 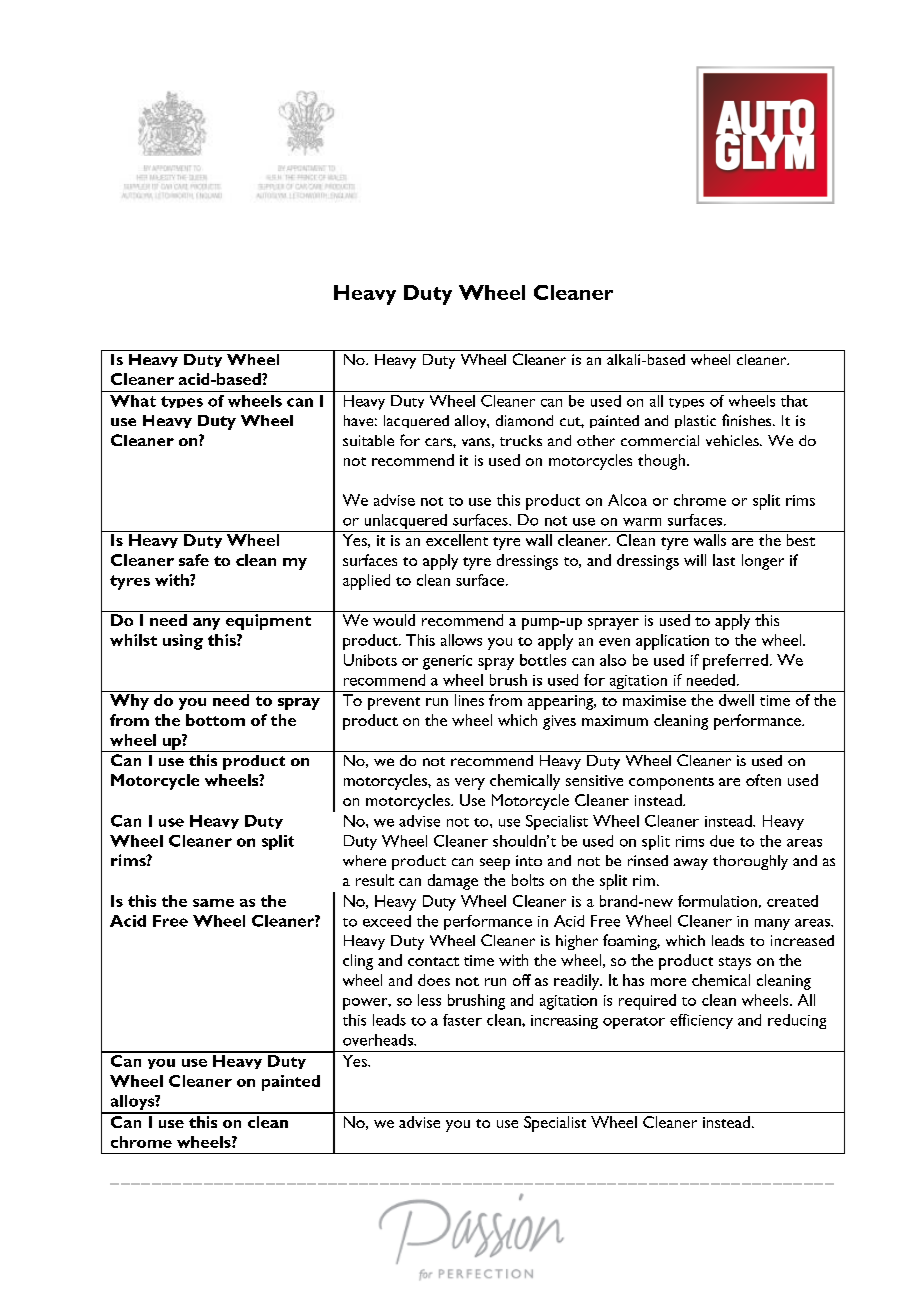 What do you see at coordinates (521, 440) in the page?
I see `trucks` at bounding box center [521, 440].
